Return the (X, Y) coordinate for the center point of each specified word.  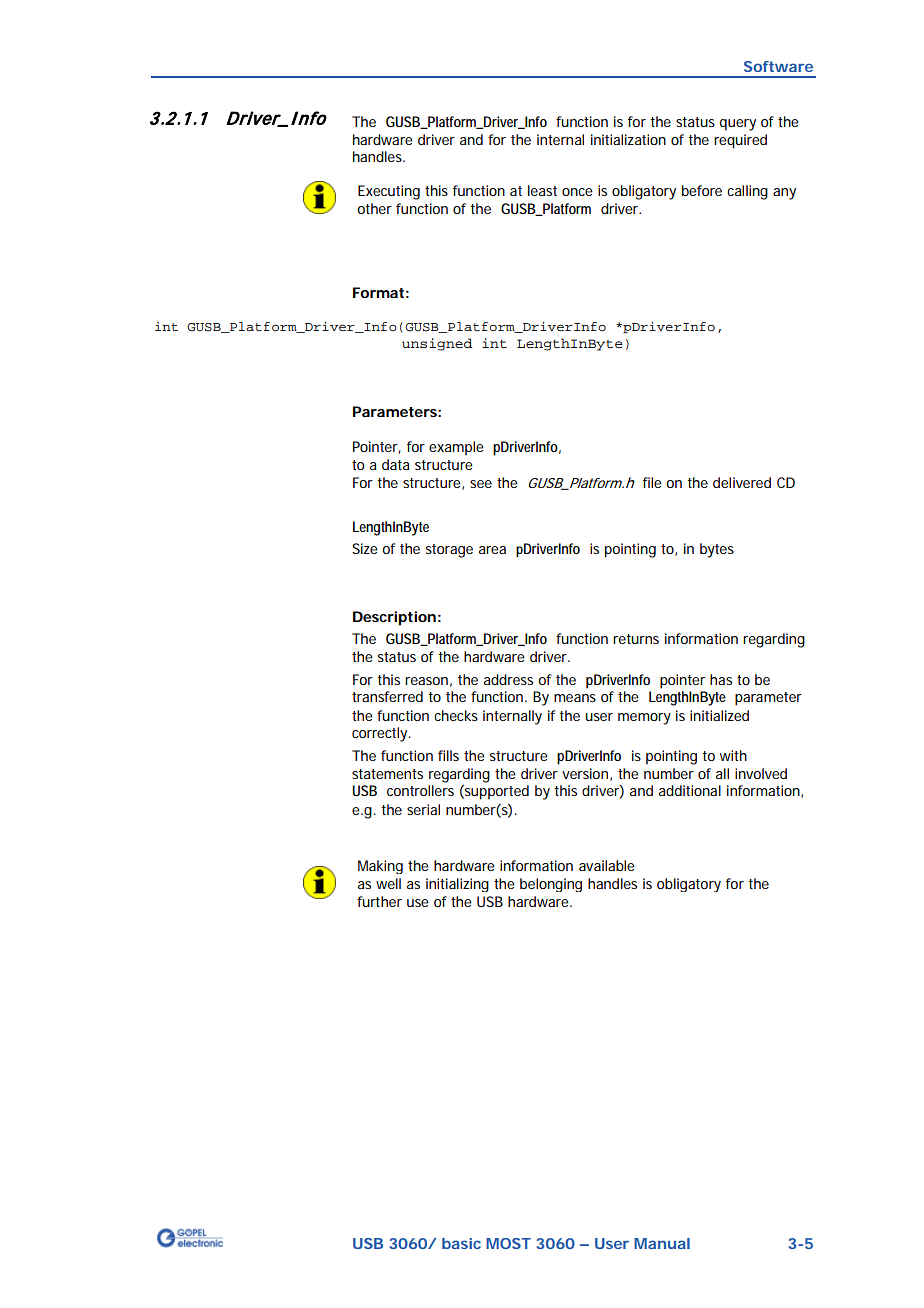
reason (428, 682)
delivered (742, 482)
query (738, 125)
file (652, 482)
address (511, 679)
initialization (628, 139)
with (733, 755)
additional (690, 790)
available (607, 865)
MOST (508, 1243)
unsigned (437, 344)
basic (461, 1243)
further (379, 901)
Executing (389, 192)
